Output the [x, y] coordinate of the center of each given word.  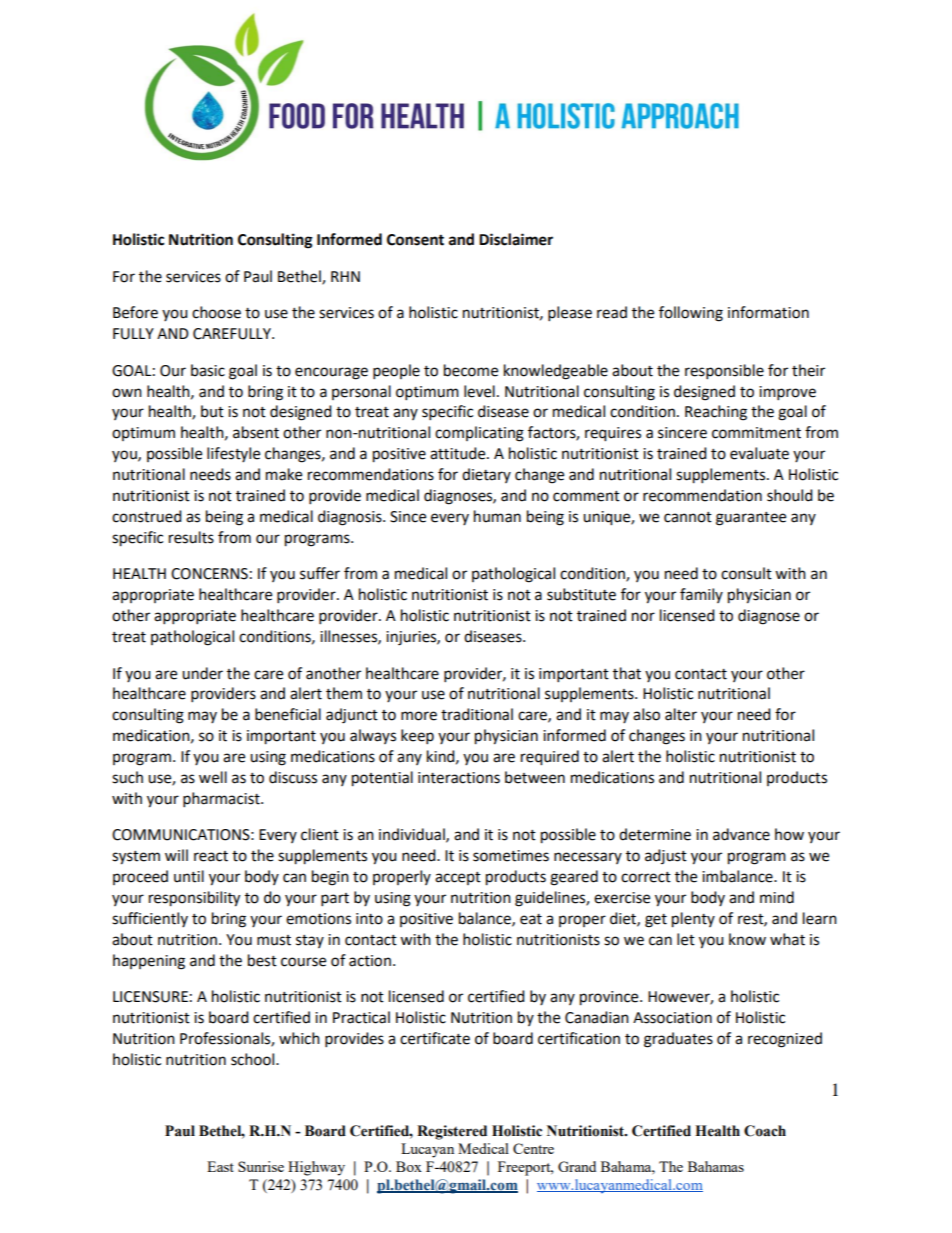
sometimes [511, 856]
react [211, 856]
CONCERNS [209, 574]
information [768, 312]
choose [216, 312]
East [220, 1166]
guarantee [751, 519]
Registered [452, 1132]
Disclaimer [516, 239]
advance [741, 834]
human [497, 516]
